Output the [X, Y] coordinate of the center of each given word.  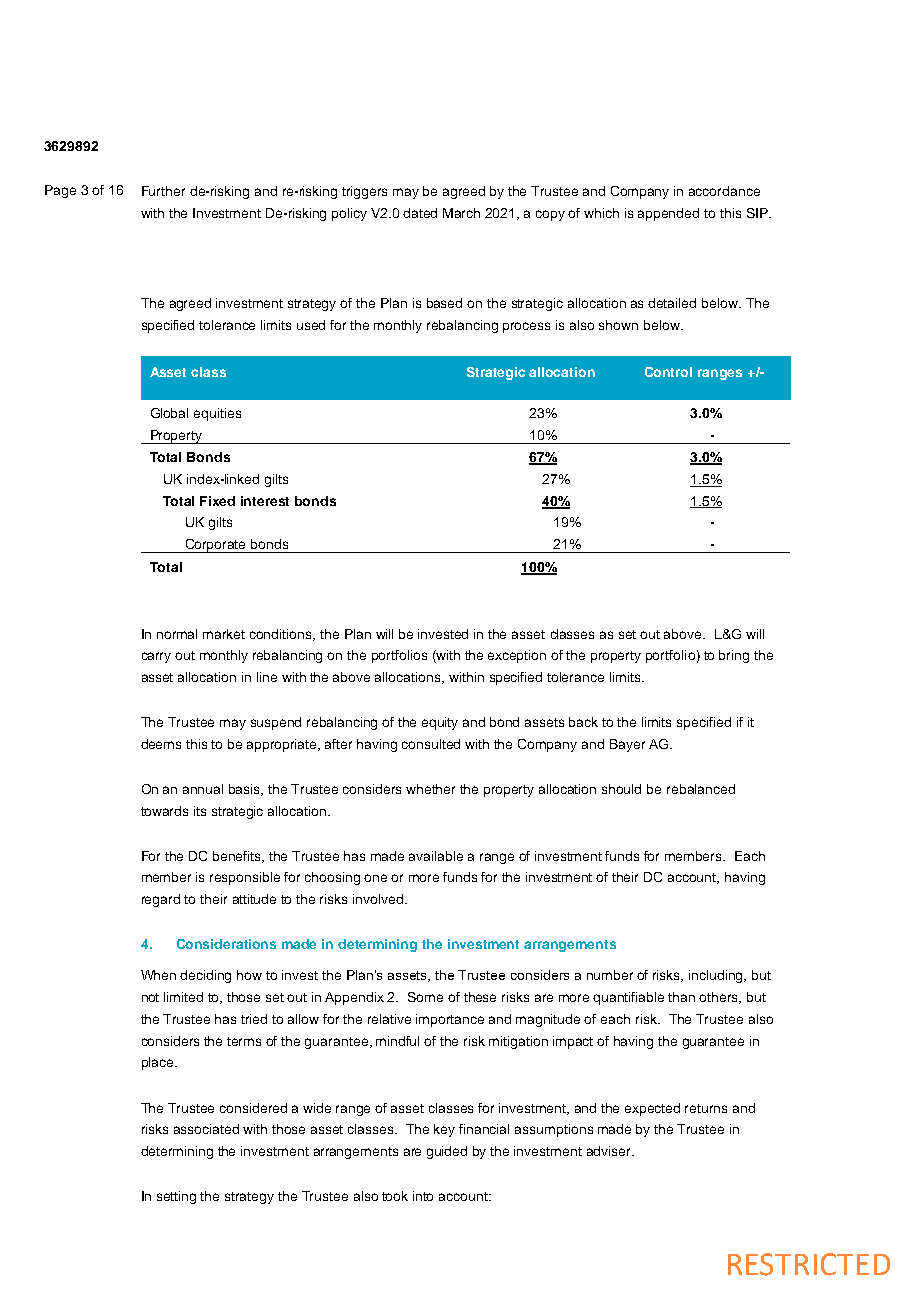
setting [176, 1197]
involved [379, 899]
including [717, 976]
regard [161, 900]
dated [420, 213]
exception [517, 656]
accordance [724, 191]
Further [163, 191]
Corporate [216, 546]
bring [734, 656]
